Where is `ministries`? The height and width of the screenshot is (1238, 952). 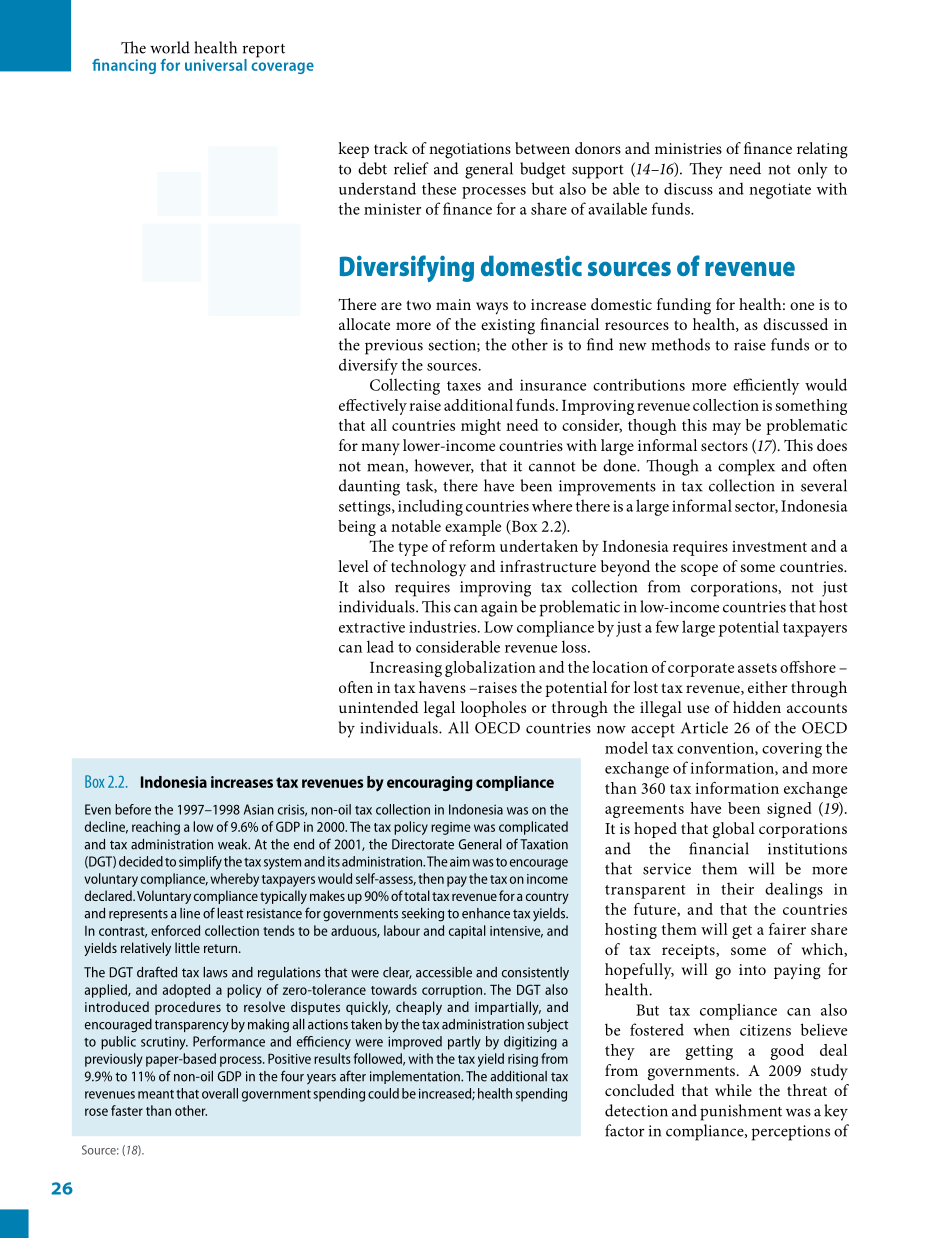 ministries is located at coordinates (688, 148).
